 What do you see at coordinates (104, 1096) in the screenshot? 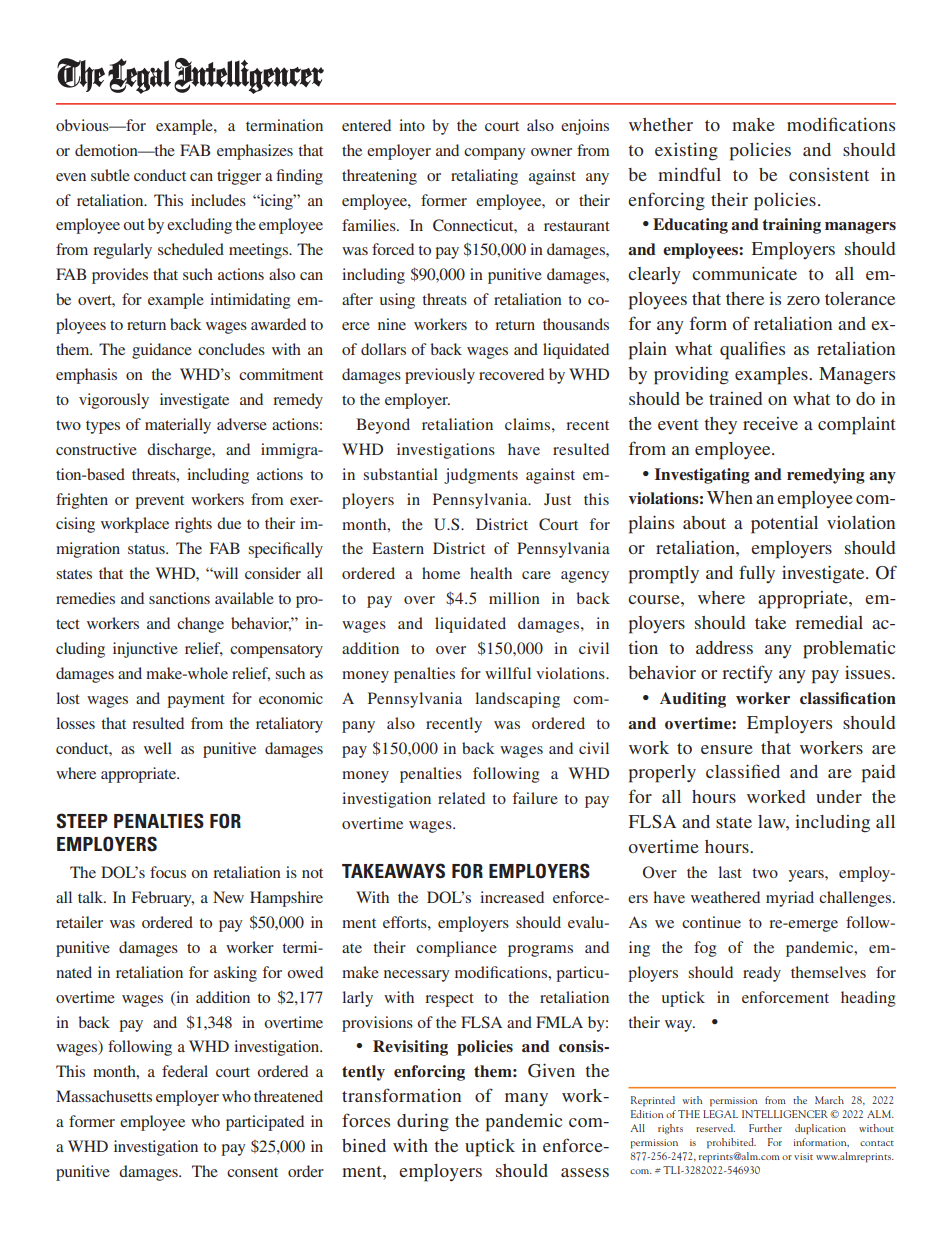
I see `Massachusetts` at bounding box center [104, 1096].
